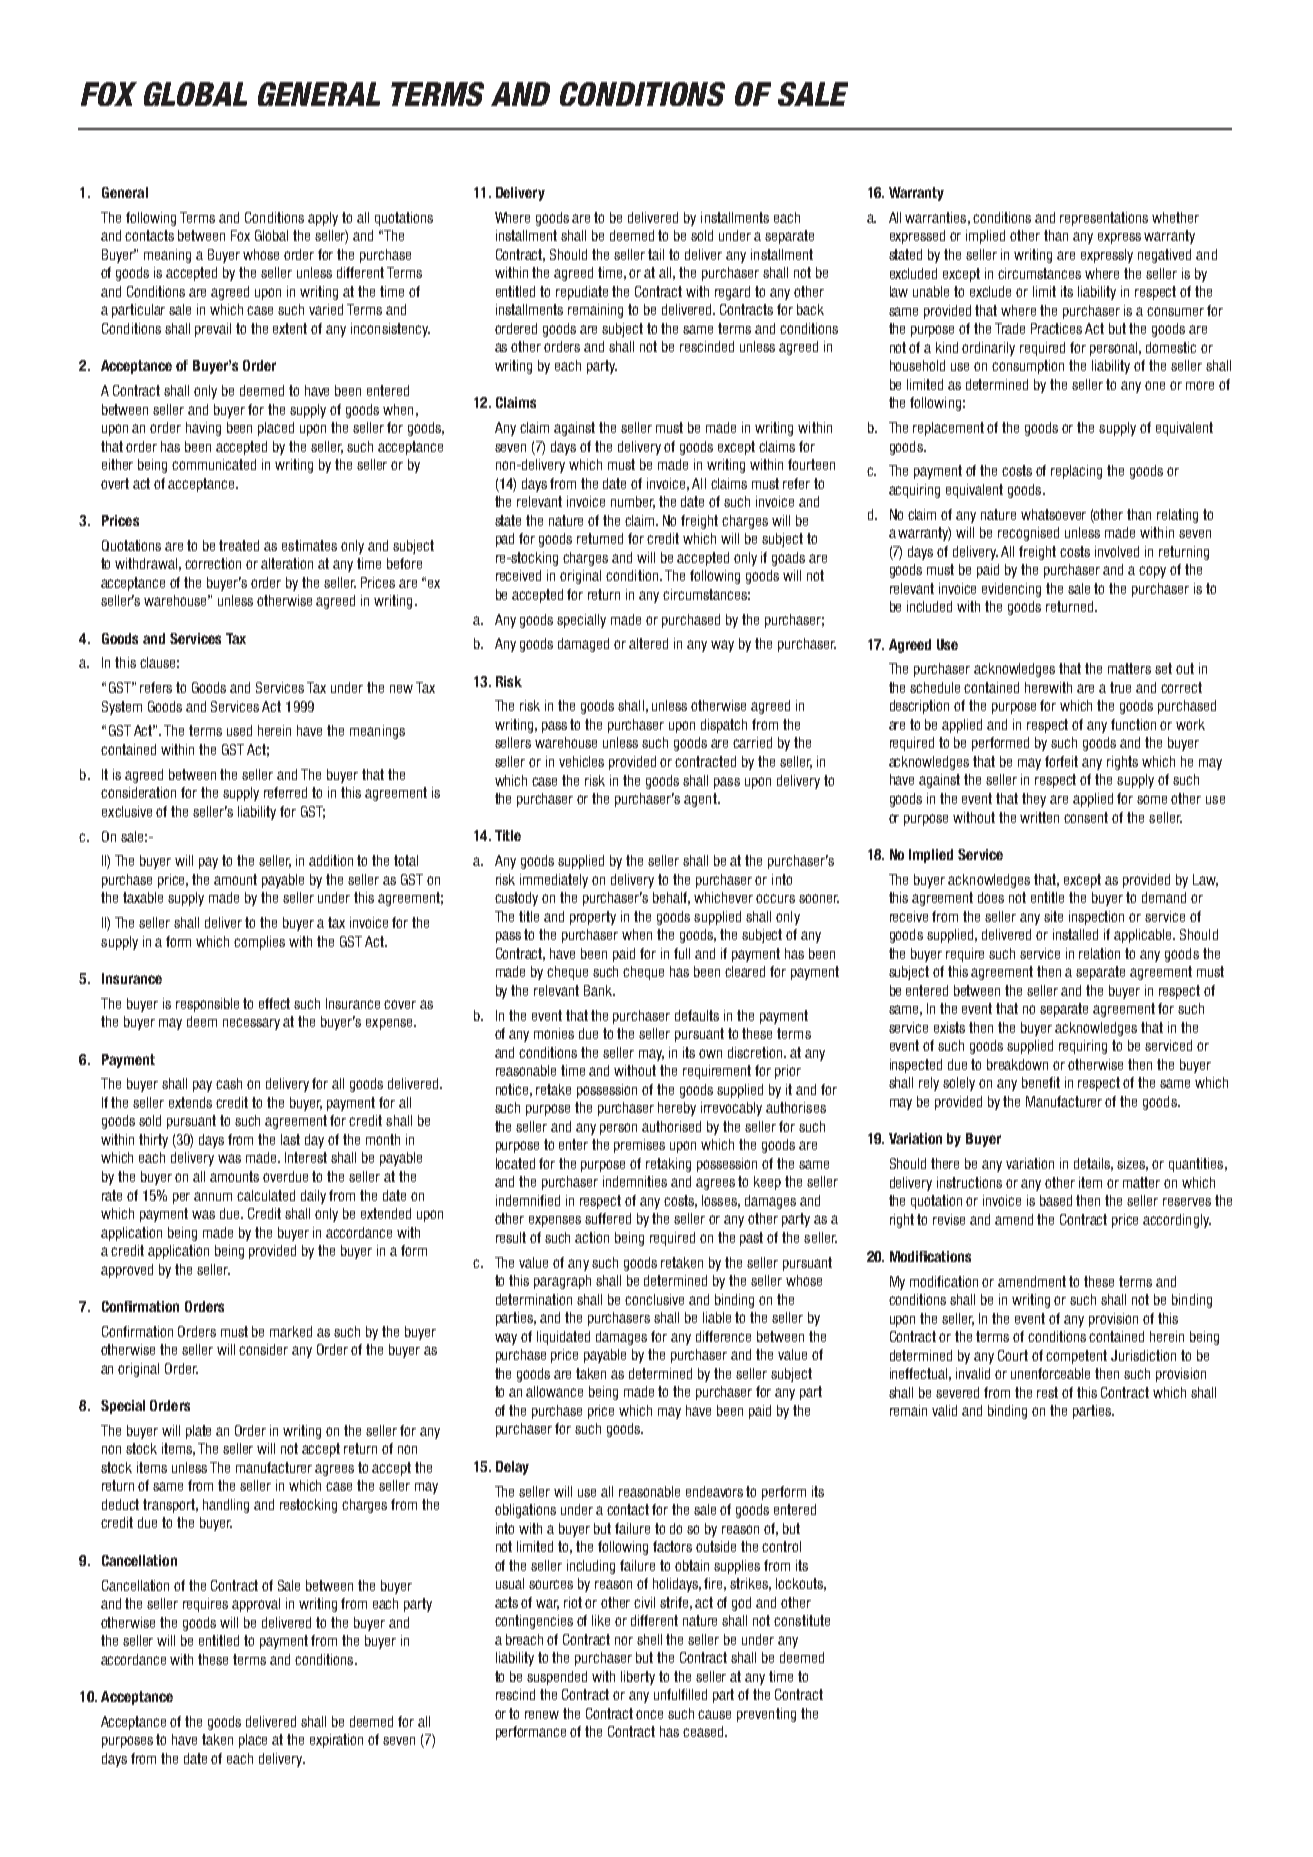 This screenshot has width=1313, height=1857. Describe the element at coordinates (336, 1741) in the screenshot. I see `expiration` at that location.
